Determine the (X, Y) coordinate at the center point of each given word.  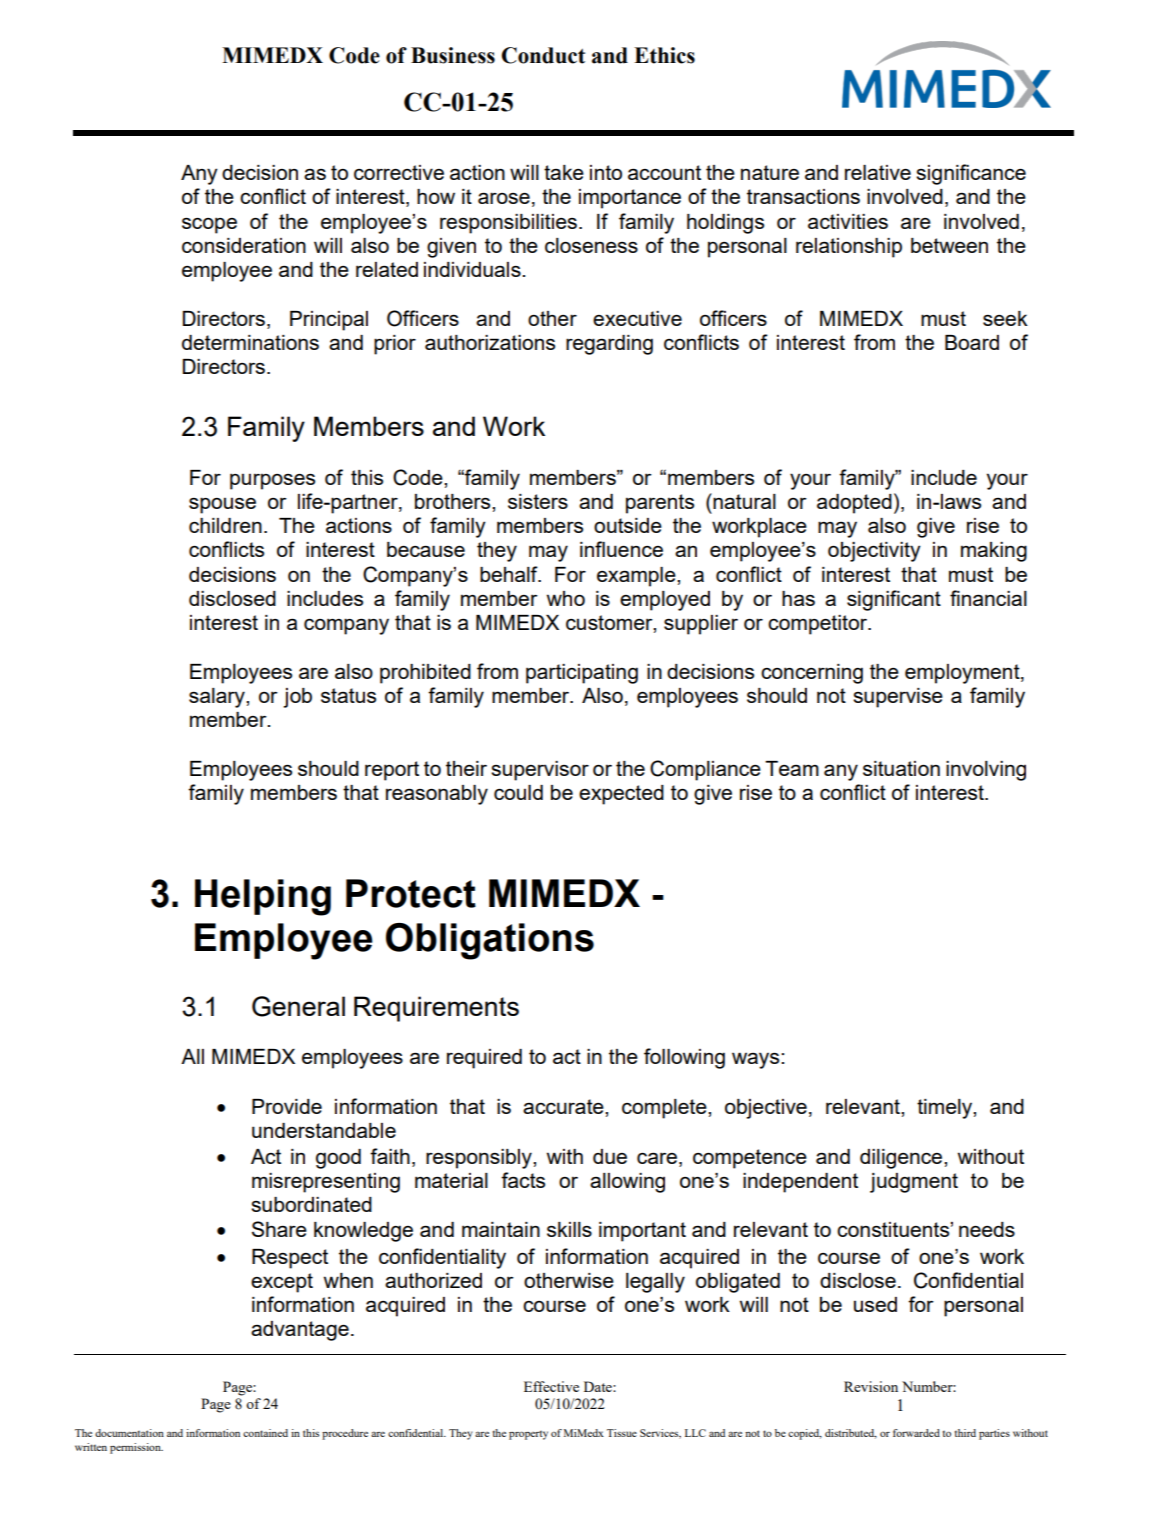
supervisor (540, 771)
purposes (272, 481)
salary (218, 698)
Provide (287, 1106)
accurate (564, 1106)
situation (901, 768)
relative (878, 172)
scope (209, 225)
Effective (551, 1386)
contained (265, 1433)
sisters (538, 501)
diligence (902, 1159)
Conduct (543, 55)
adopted (854, 504)
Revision (871, 1386)
